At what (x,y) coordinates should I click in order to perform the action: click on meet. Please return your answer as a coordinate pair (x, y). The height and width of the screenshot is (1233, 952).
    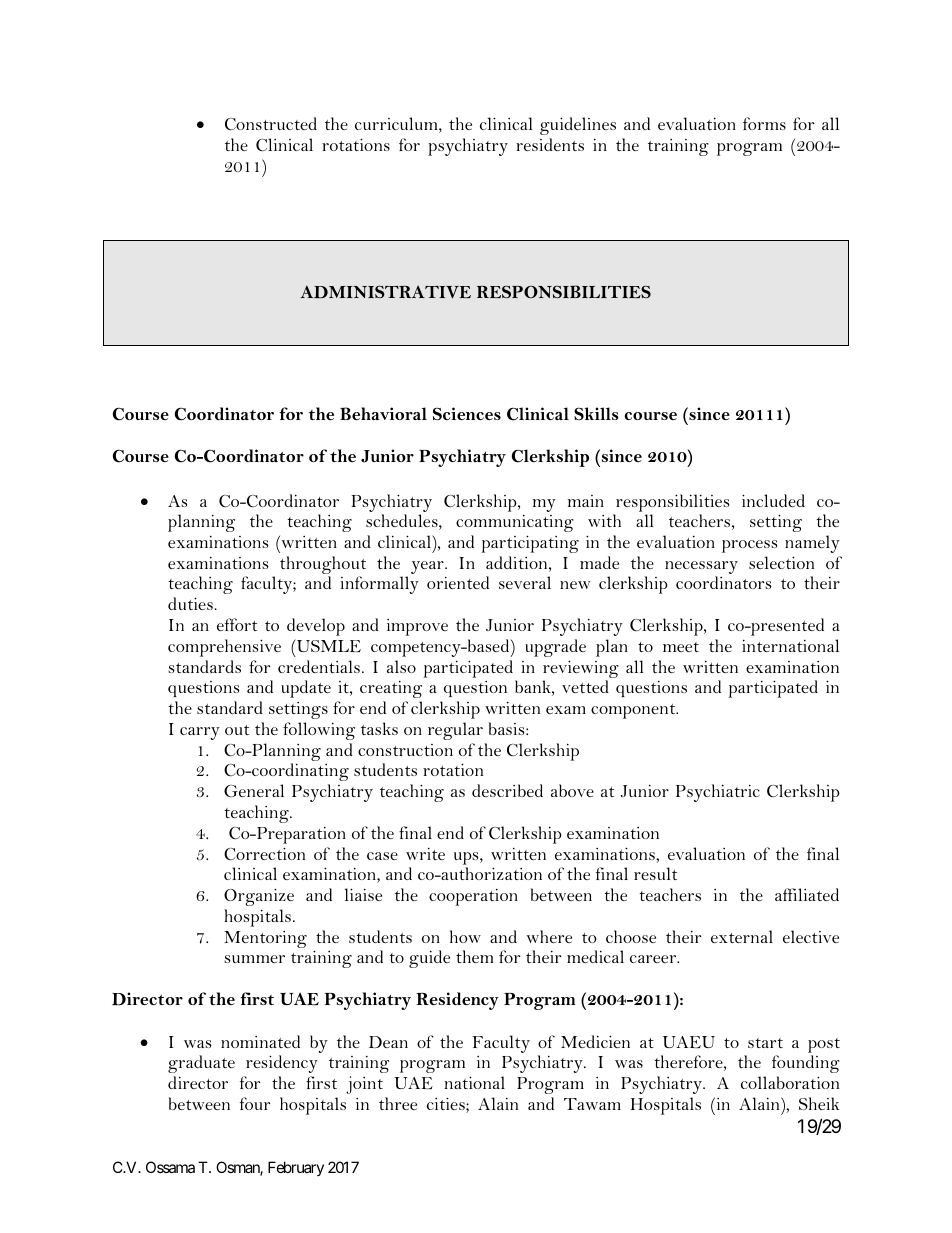
    Looking at the image, I should click on (681, 647).
